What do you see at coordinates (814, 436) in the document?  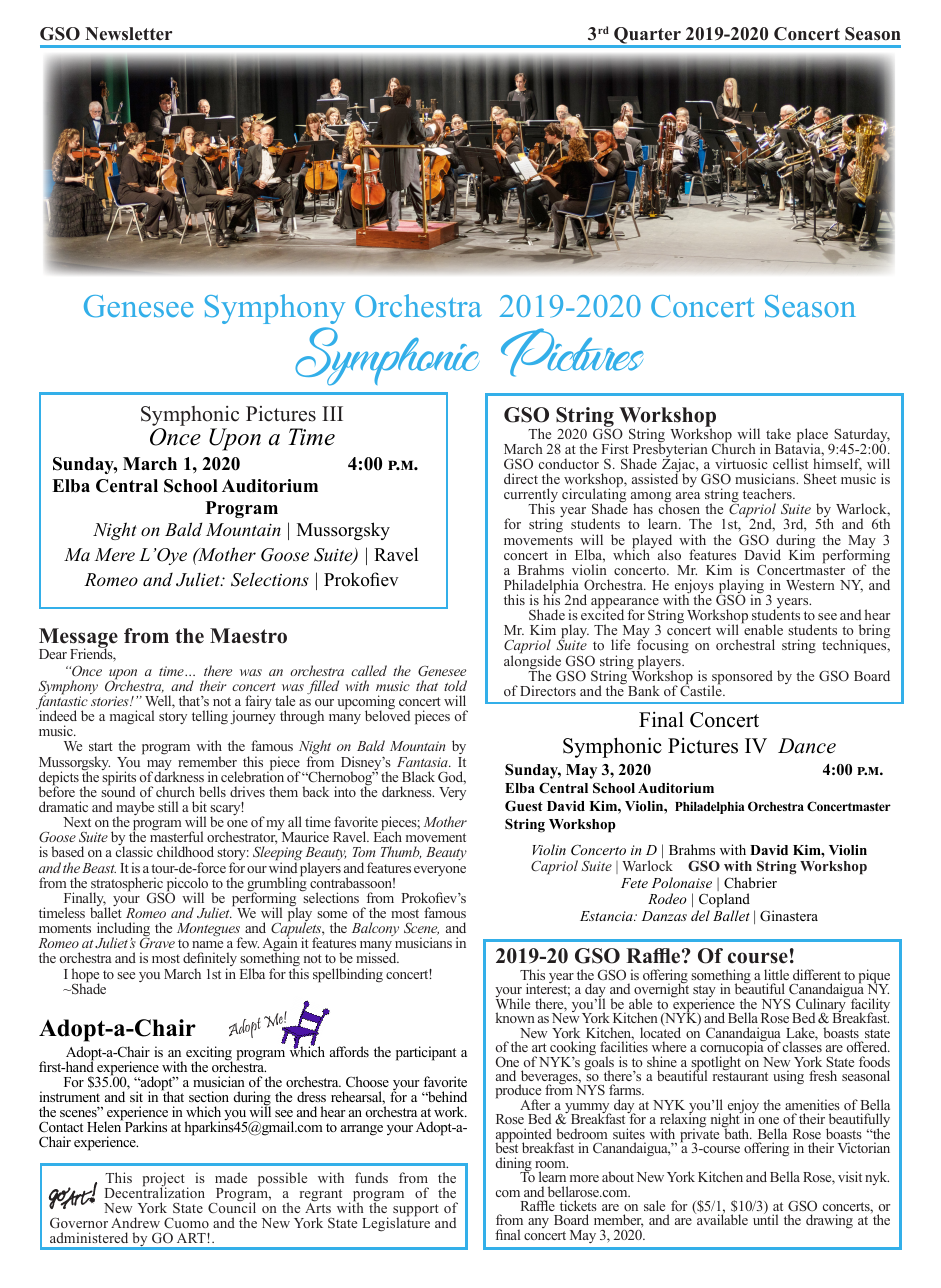 I see `place` at bounding box center [814, 436].
